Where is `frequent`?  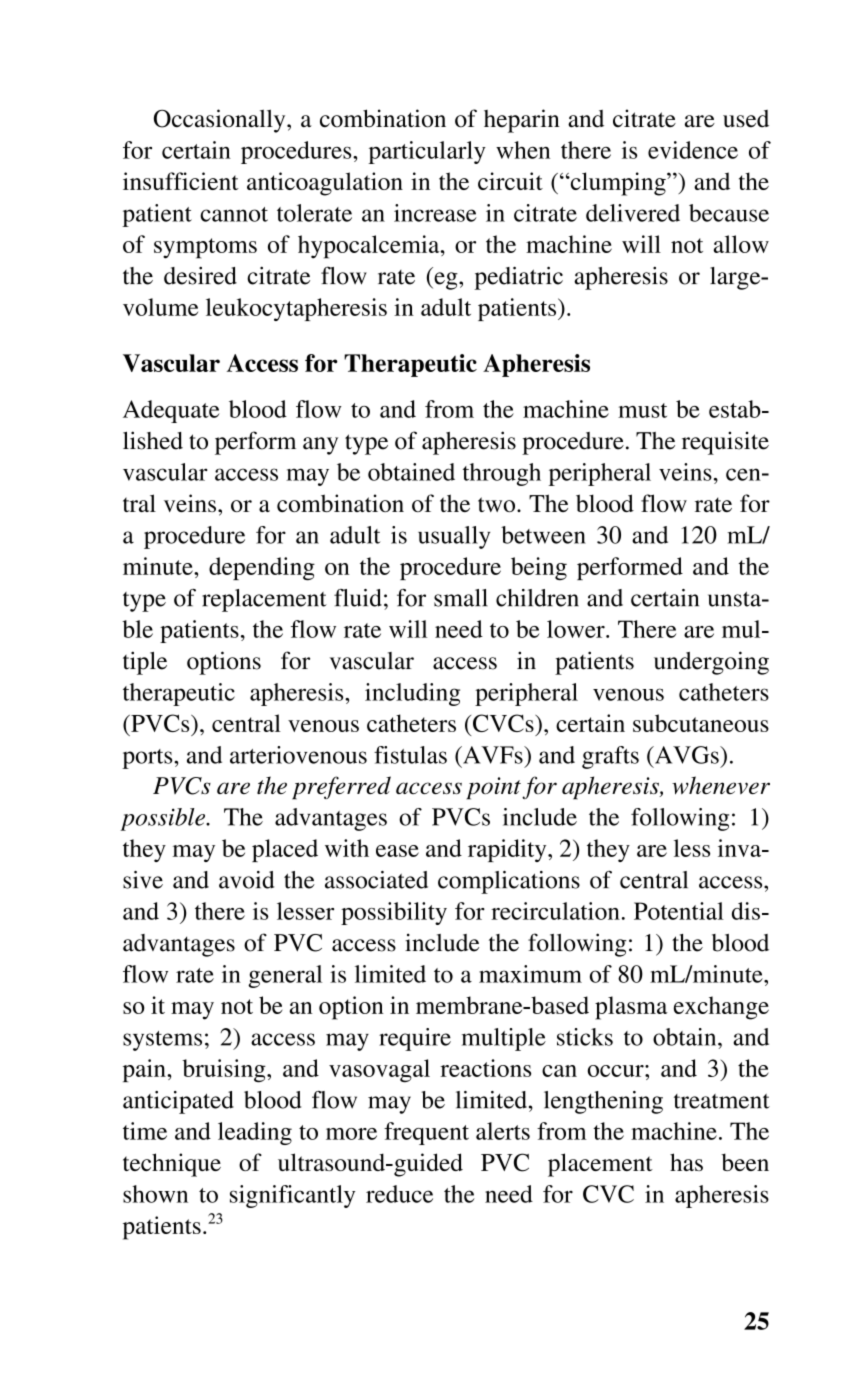
frequent is located at coordinates (426, 1133).
